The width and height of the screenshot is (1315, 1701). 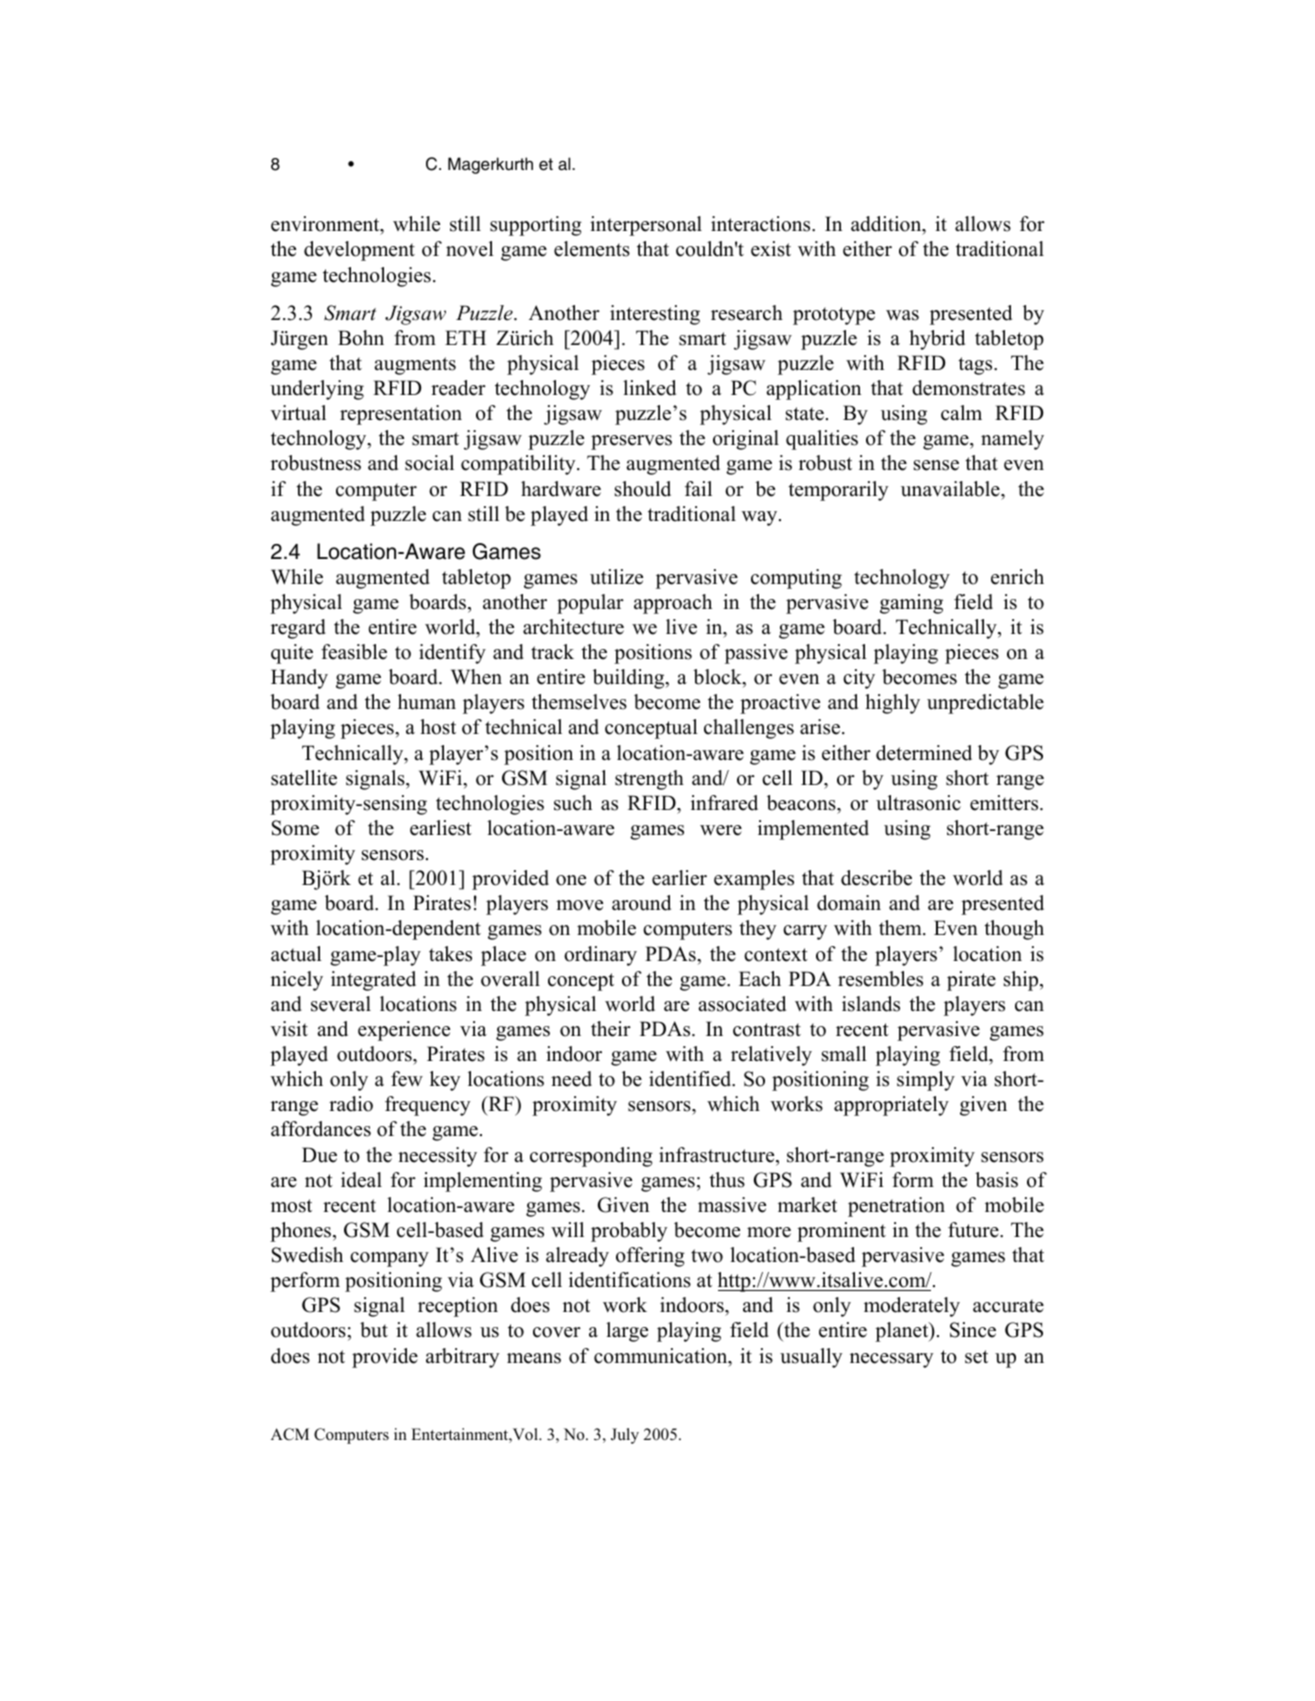 What do you see at coordinates (649, 780) in the screenshot?
I see `strength` at bounding box center [649, 780].
